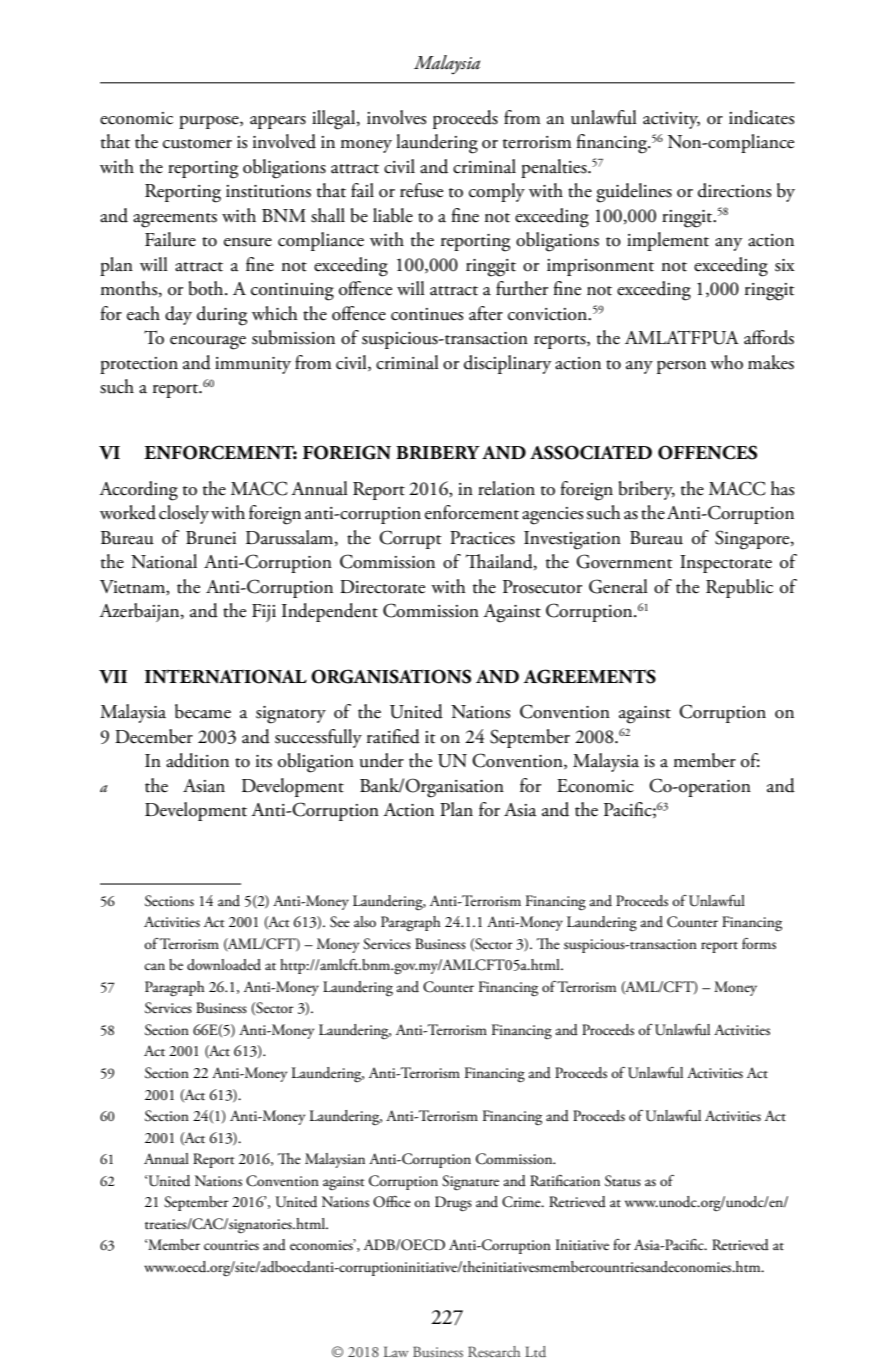  Describe the element at coordinates (421, 190) in the page. I see `refuse` at that location.
